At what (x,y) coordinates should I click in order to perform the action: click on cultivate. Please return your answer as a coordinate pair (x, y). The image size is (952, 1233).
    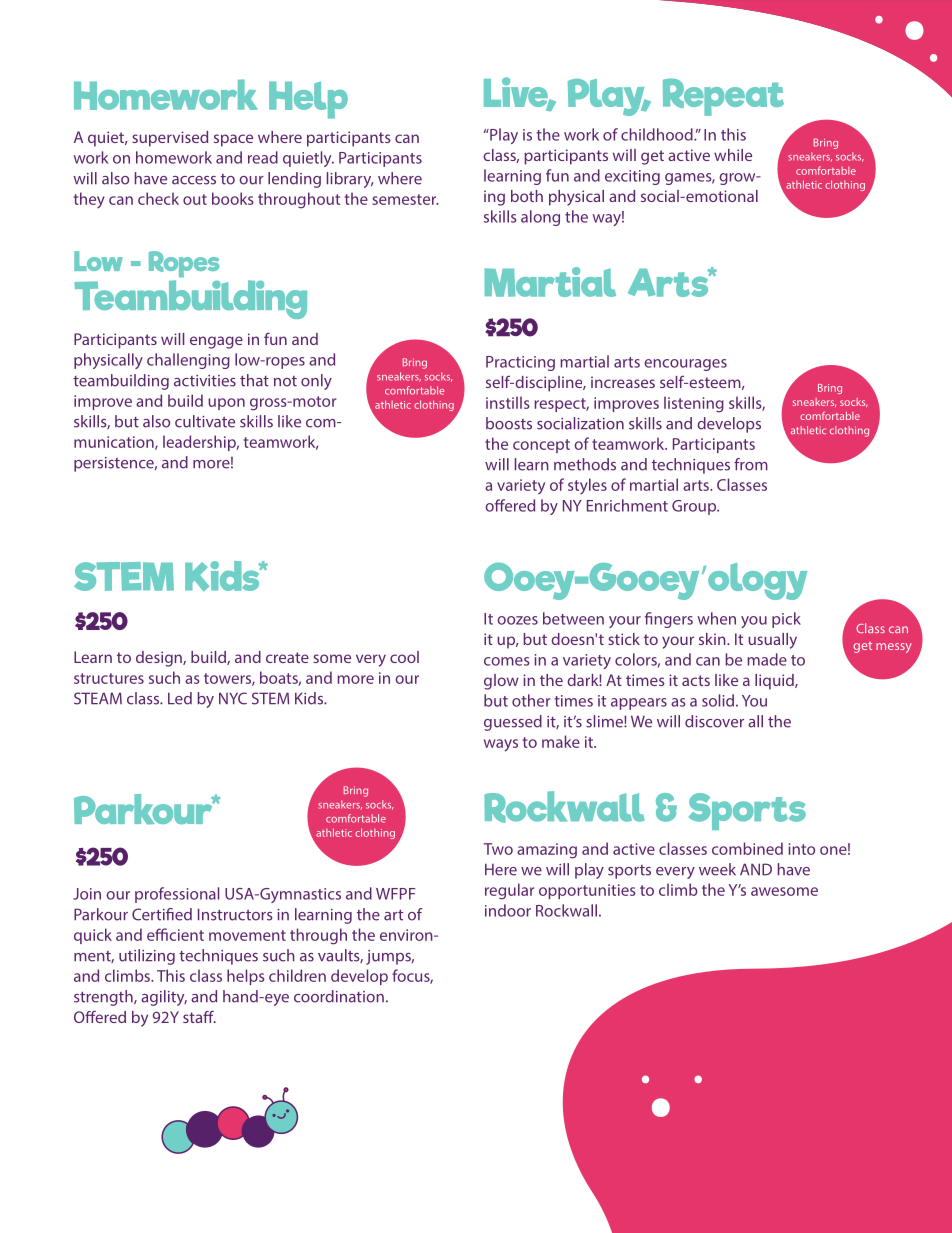
    Looking at the image, I should click on (205, 421).
